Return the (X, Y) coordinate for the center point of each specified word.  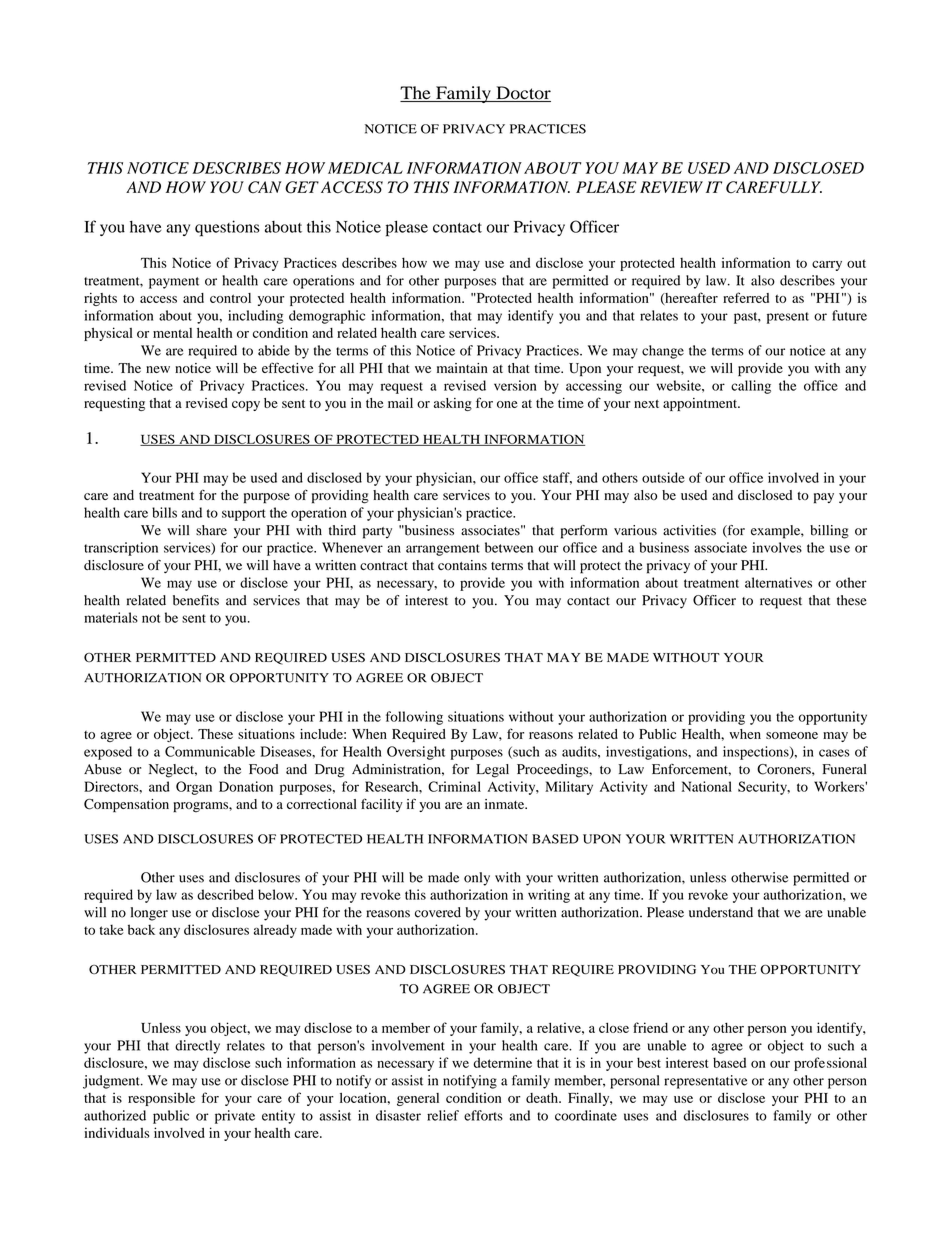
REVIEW (671, 187)
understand (721, 912)
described (225, 894)
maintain (462, 368)
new (158, 369)
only (477, 879)
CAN (265, 187)
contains (462, 565)
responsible (161, 1099)
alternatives (778, 582)
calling (751, 387)
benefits (196, 600)
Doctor (522, 94)
